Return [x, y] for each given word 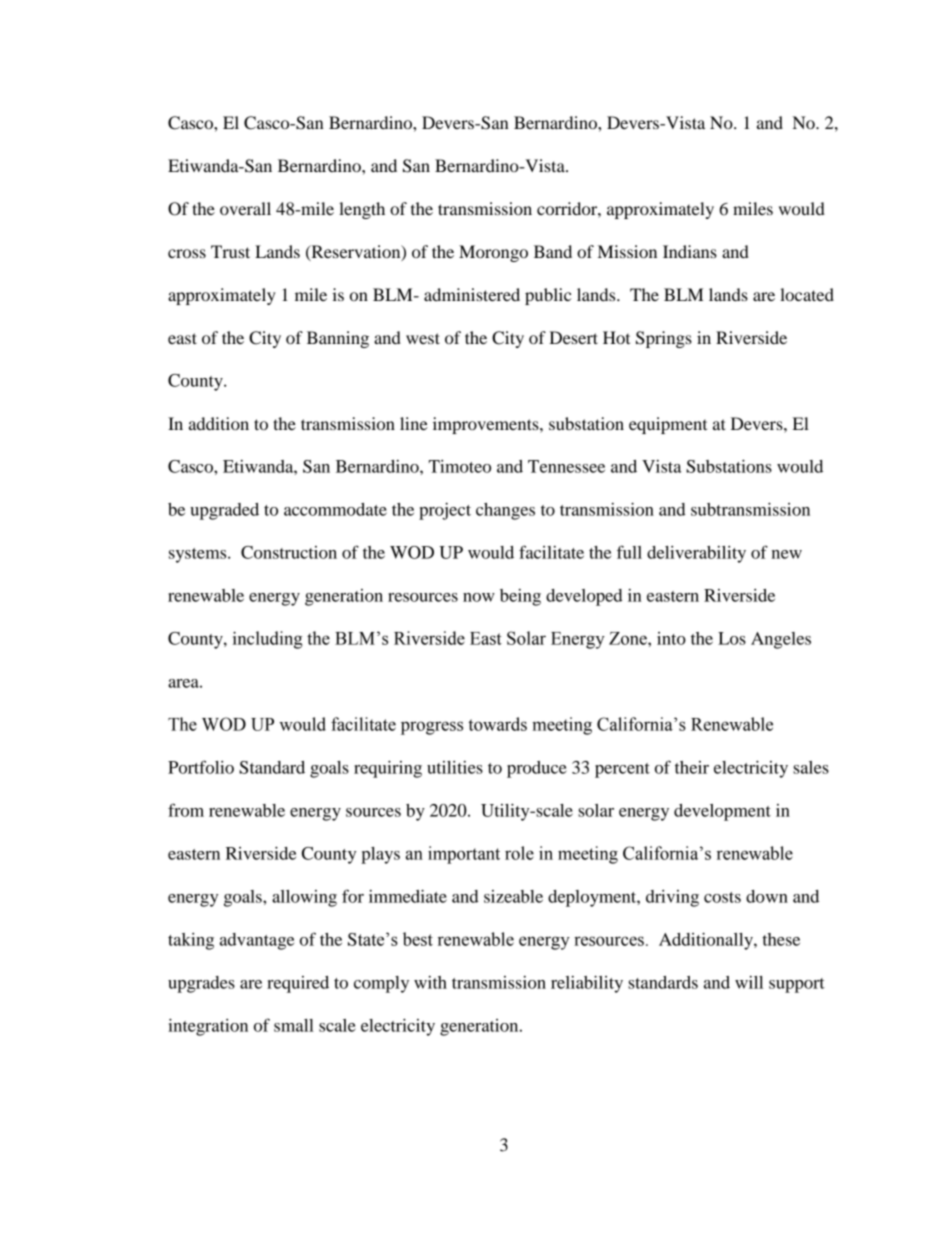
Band [553, 251]
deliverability [696, 554]
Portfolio [201, 767]
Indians [690, 251]
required [298, 984]
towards [497, 724]
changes [505, 511]
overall [245, 208]
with [430, 982]
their [692, 767]
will [749, 982]
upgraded [224, 511]
